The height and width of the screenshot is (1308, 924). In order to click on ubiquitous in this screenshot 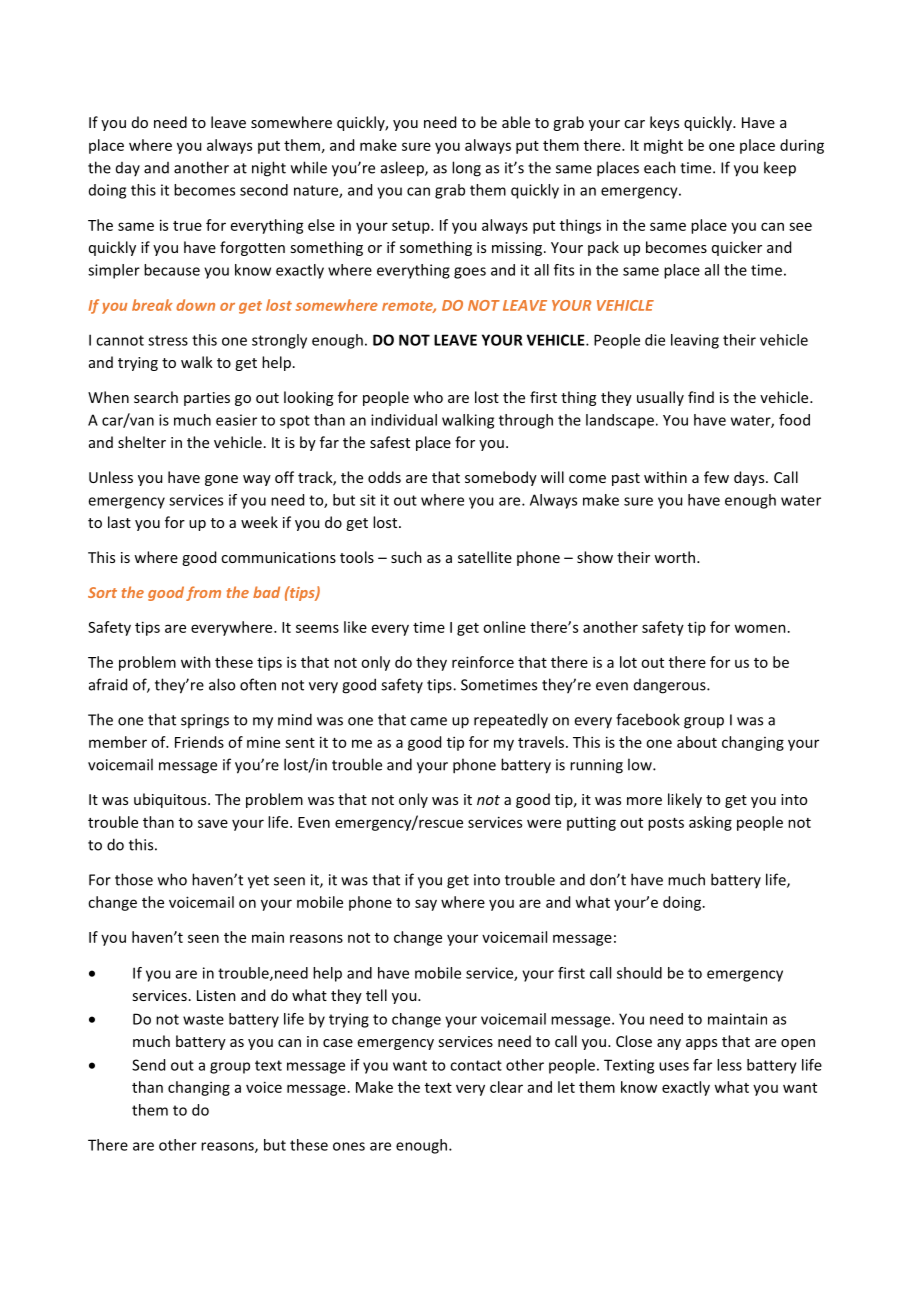, I will do `click(171, 800)`.
